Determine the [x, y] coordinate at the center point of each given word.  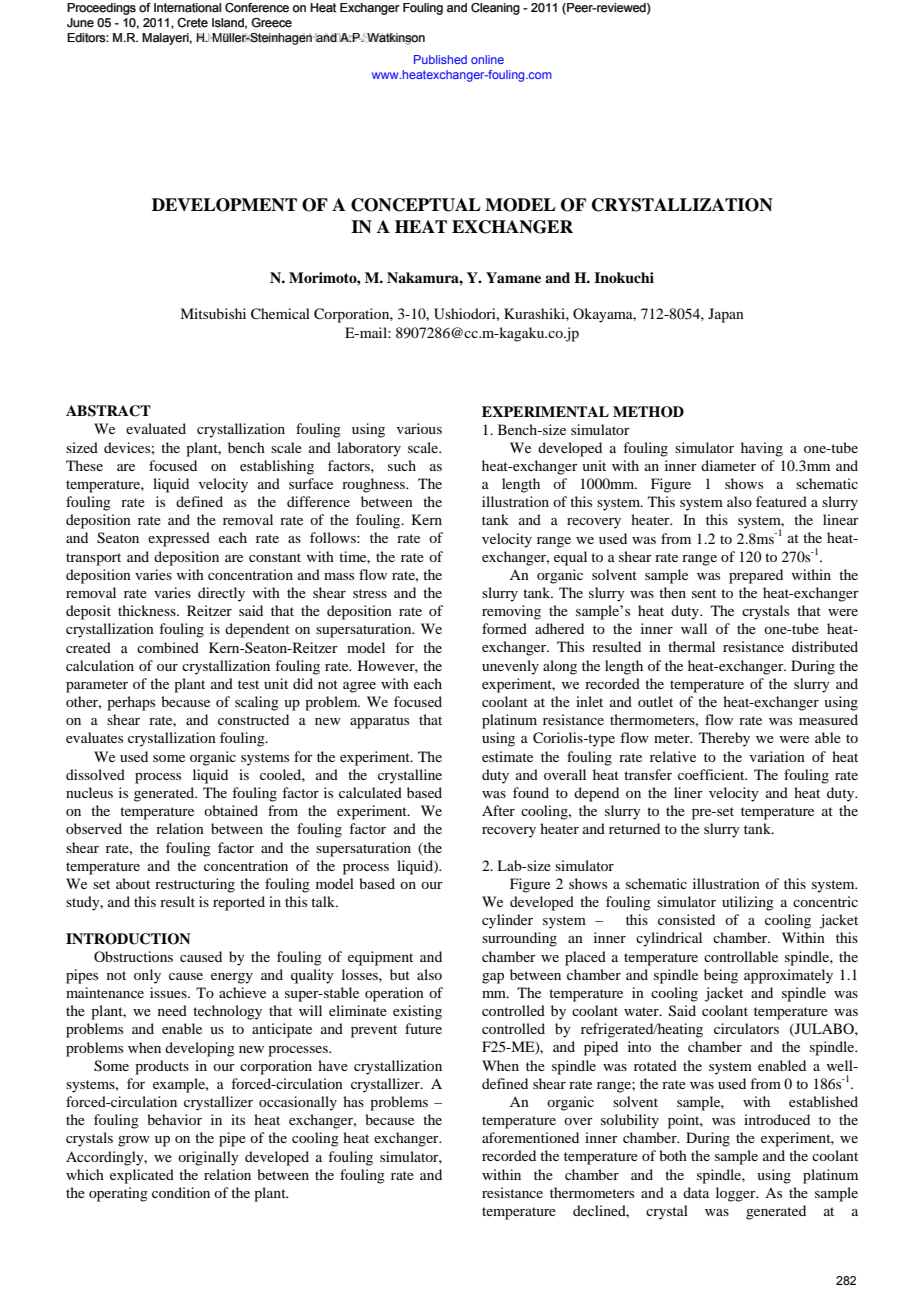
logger [737, 1194]
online [487, 59]
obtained [231, 810]
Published [440, 59]
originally [208, 1158]
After [498, 810]
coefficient [712, 774]
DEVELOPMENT [224, 205]
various [419, 428]
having [762, 449]
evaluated [156, 428]
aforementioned [530, 1137]
